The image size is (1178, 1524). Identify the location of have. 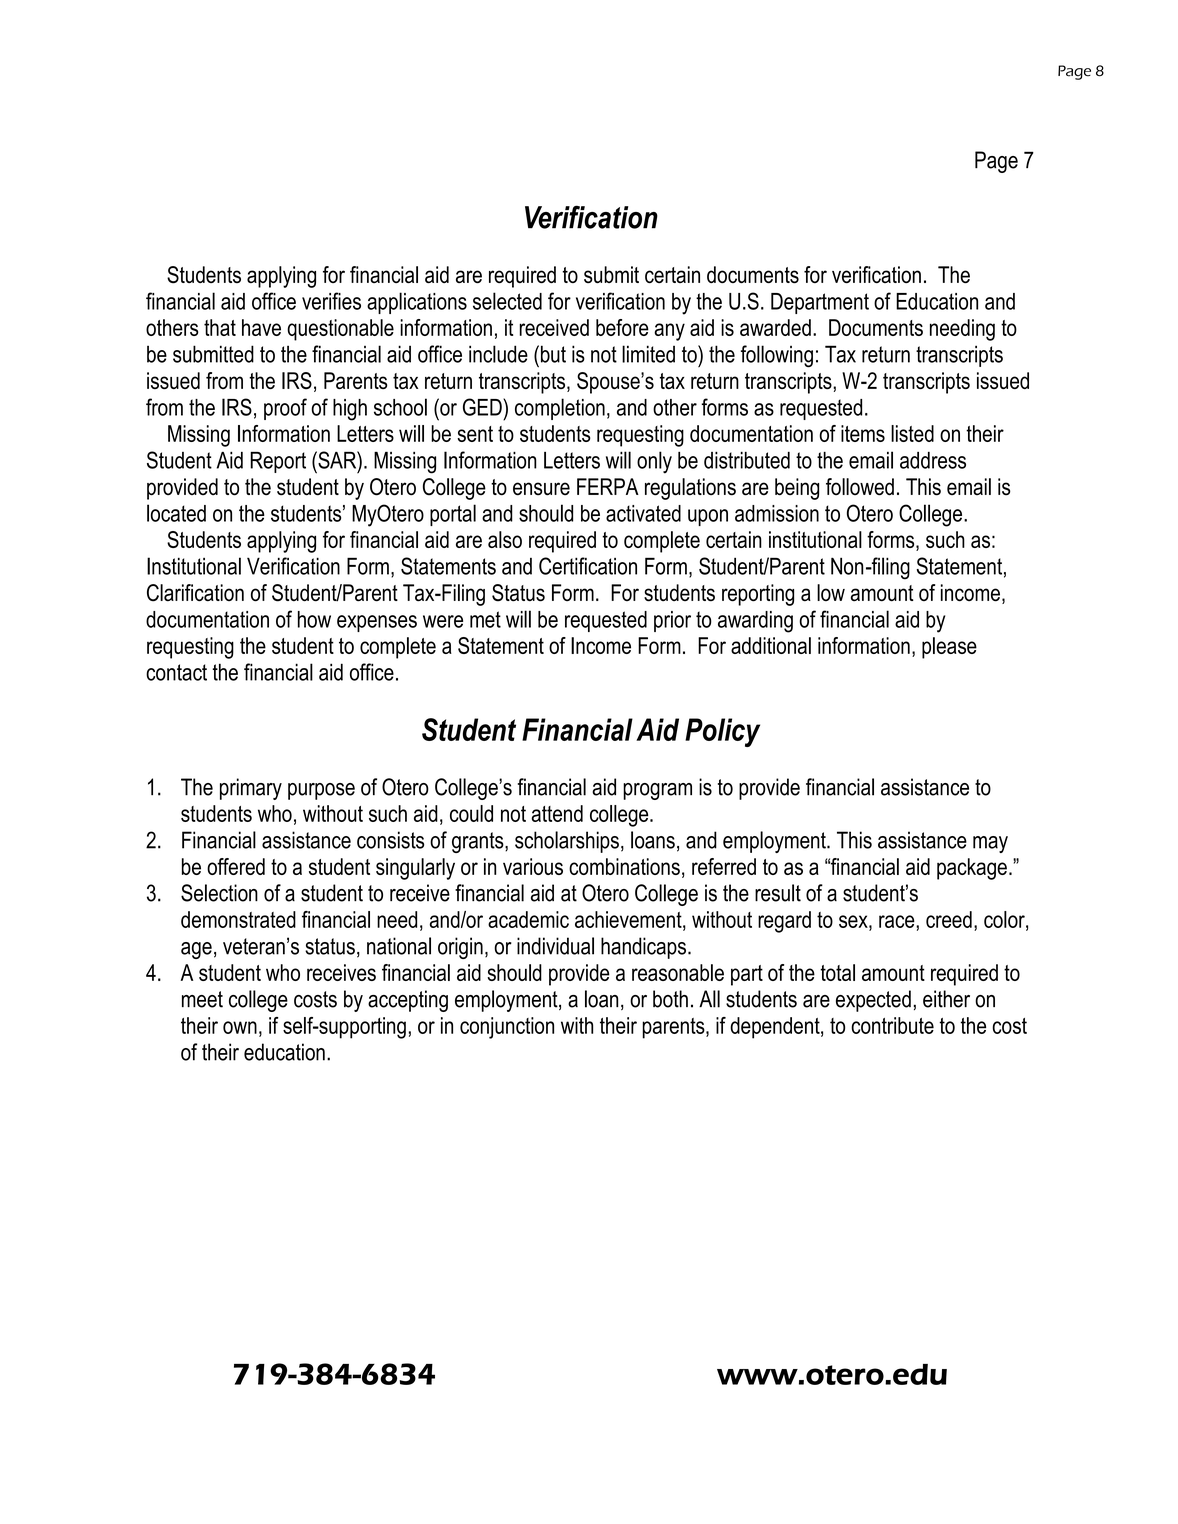
(261, 327).
